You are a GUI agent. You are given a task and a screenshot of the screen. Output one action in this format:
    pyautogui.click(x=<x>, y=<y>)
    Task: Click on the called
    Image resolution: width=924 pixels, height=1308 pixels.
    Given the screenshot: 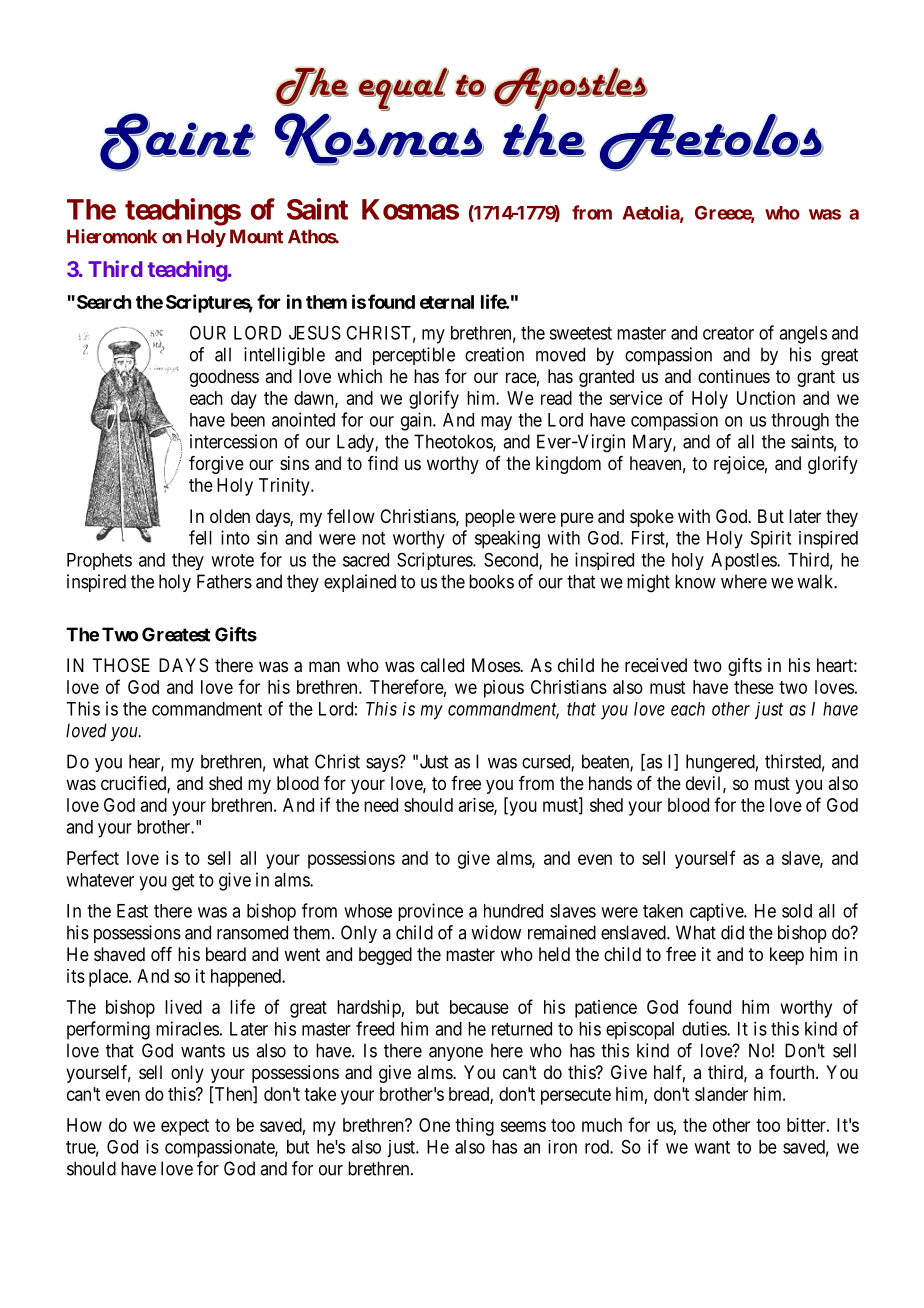 What is the action you would take?
    pyautogui.click(x=442, y=665)
